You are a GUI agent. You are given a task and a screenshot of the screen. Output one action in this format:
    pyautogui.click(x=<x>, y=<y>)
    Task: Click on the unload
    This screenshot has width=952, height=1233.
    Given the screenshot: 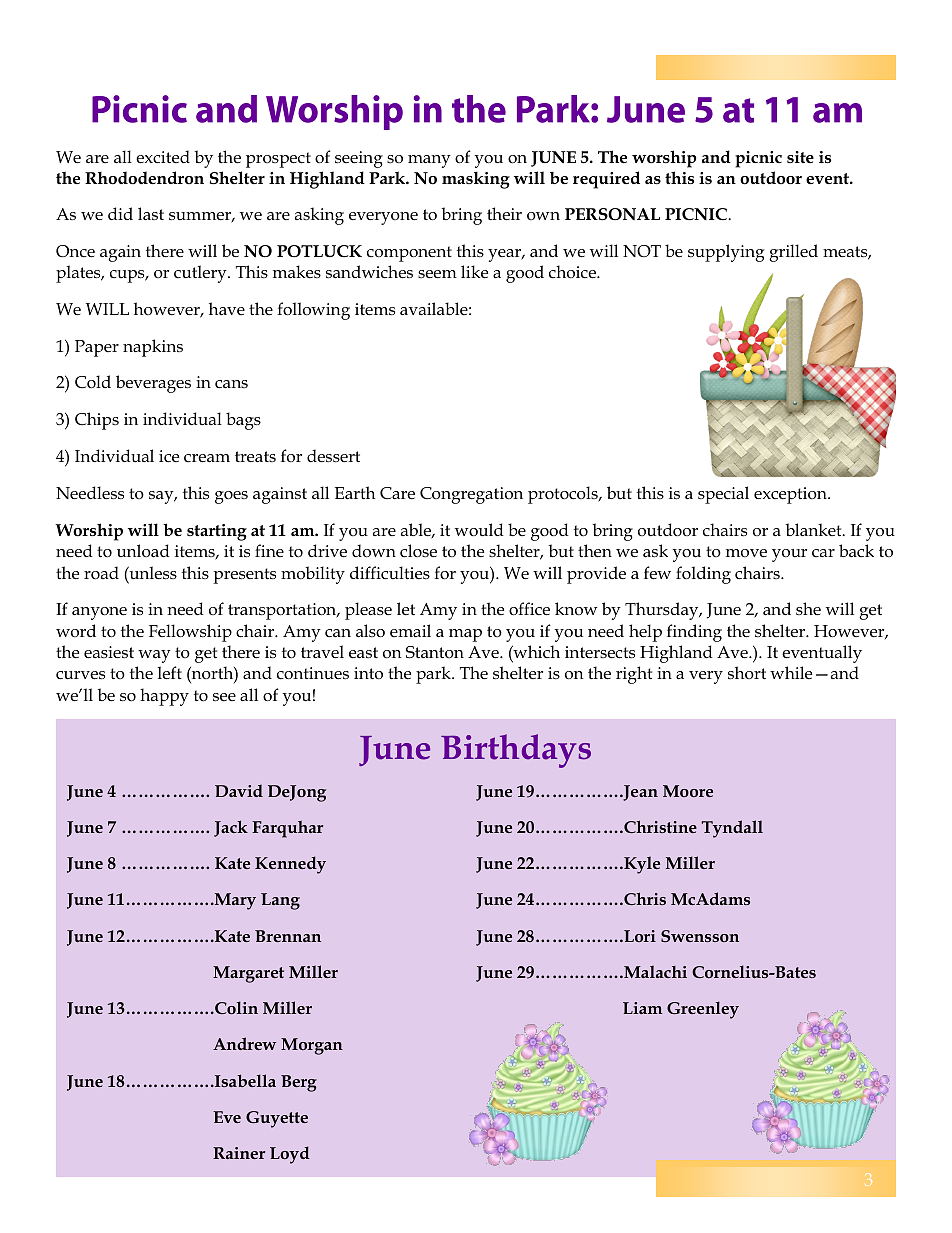 What is the action you would take?
    pyautogui.click(x=143, y=551)
